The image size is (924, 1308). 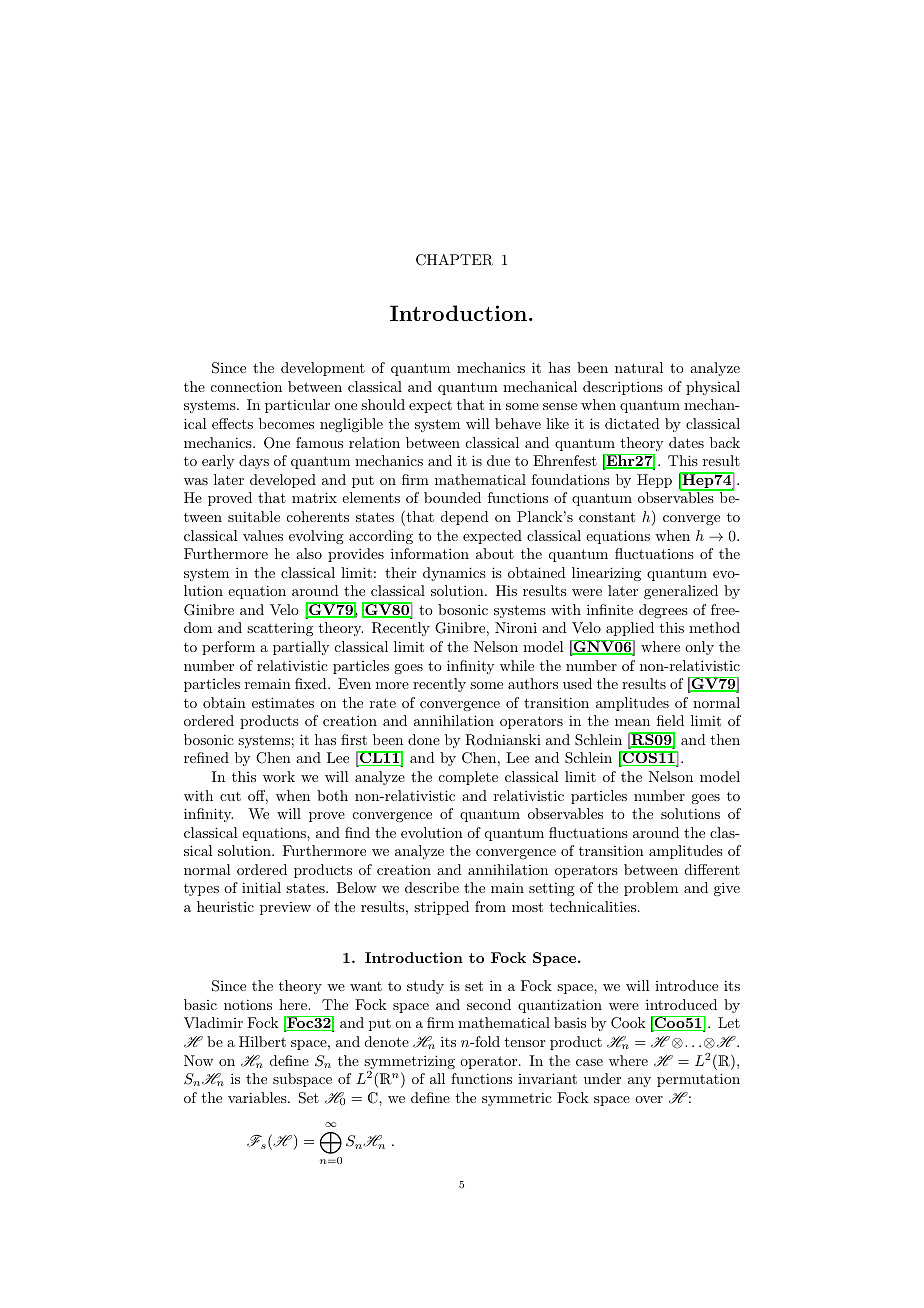 I want to click on CHAPTER, so click(x=454, y=260).
